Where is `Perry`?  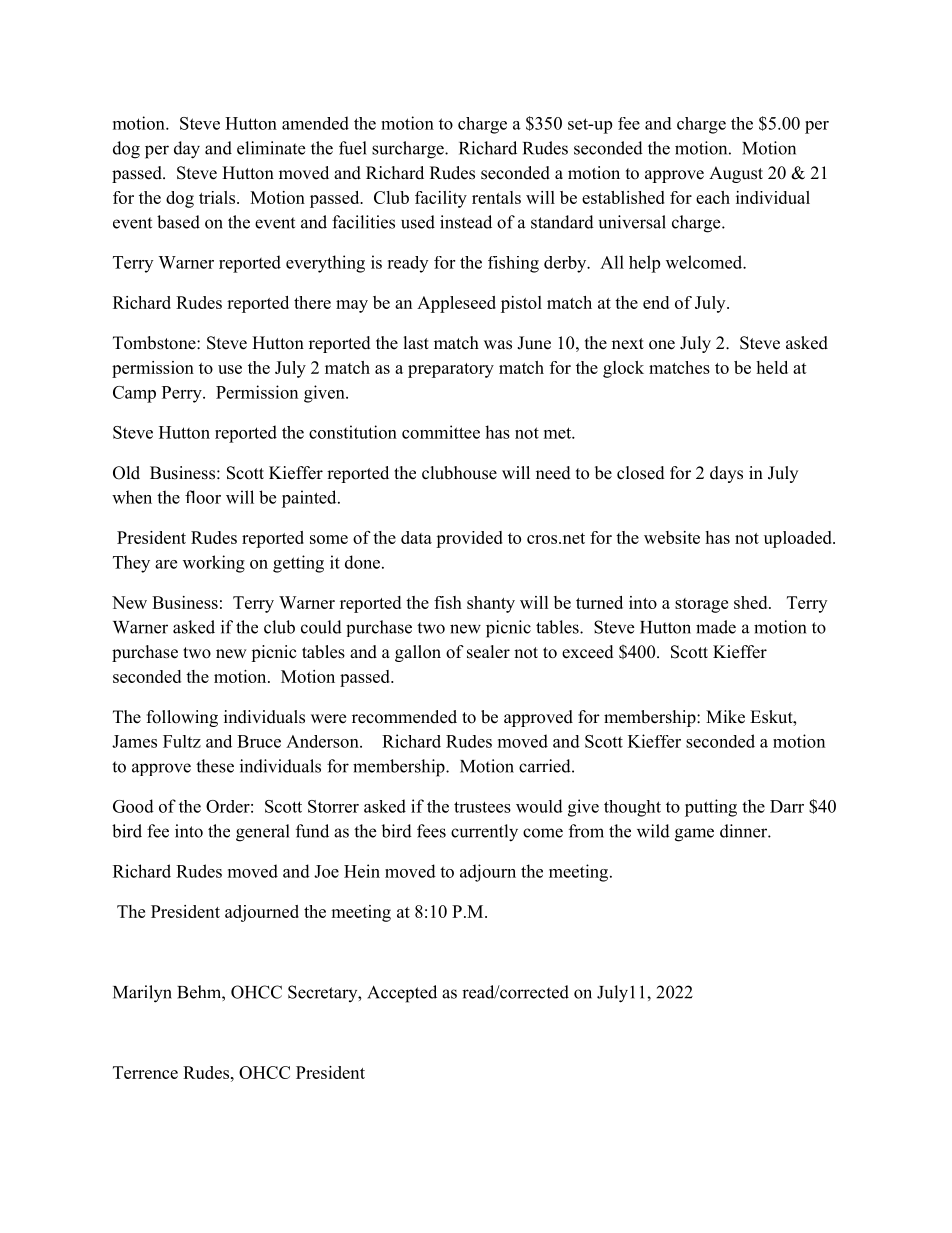
Perry is located at coordinates (183, 394).
